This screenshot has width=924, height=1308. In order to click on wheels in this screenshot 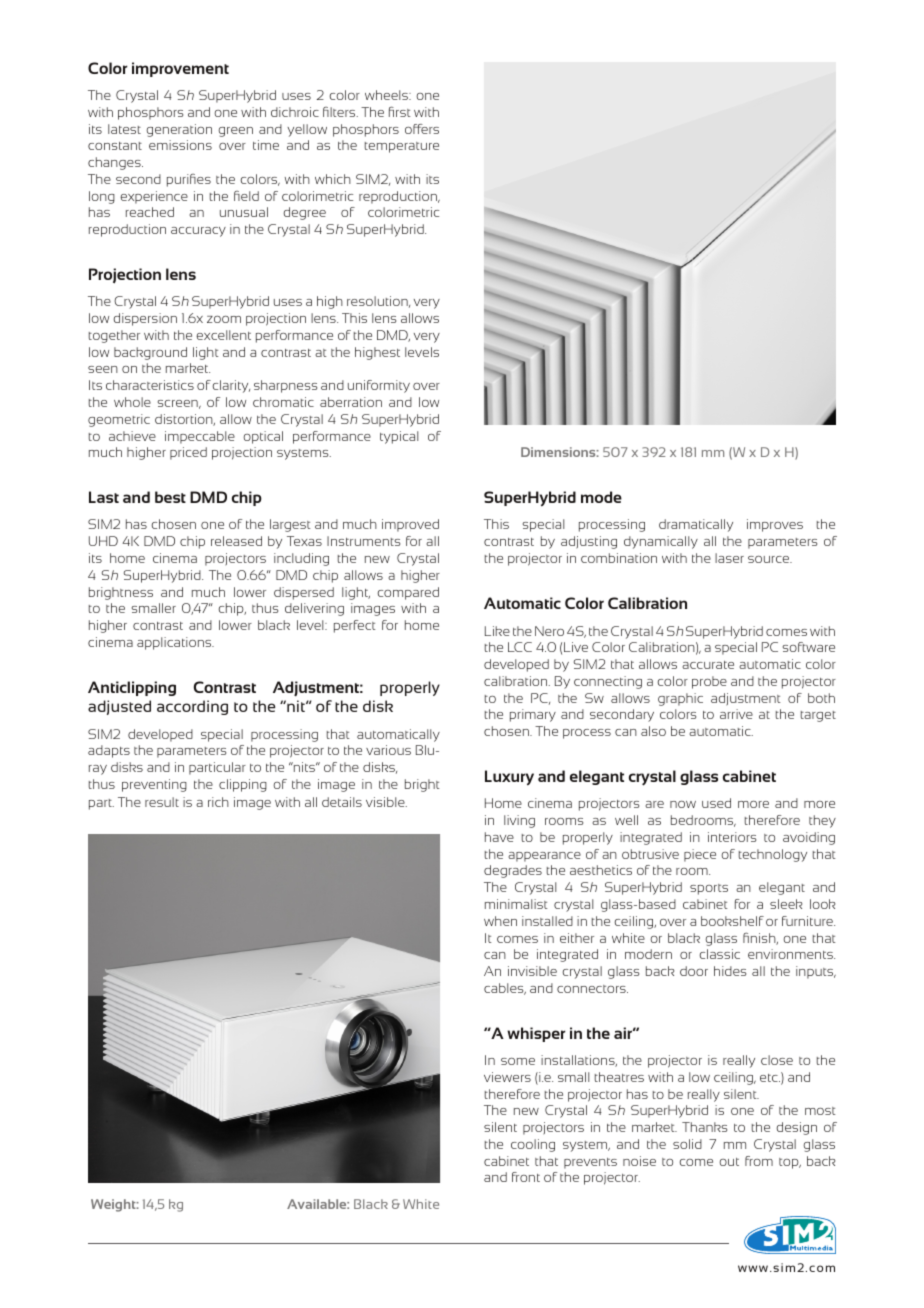, I will do `click(387, 95)`.
